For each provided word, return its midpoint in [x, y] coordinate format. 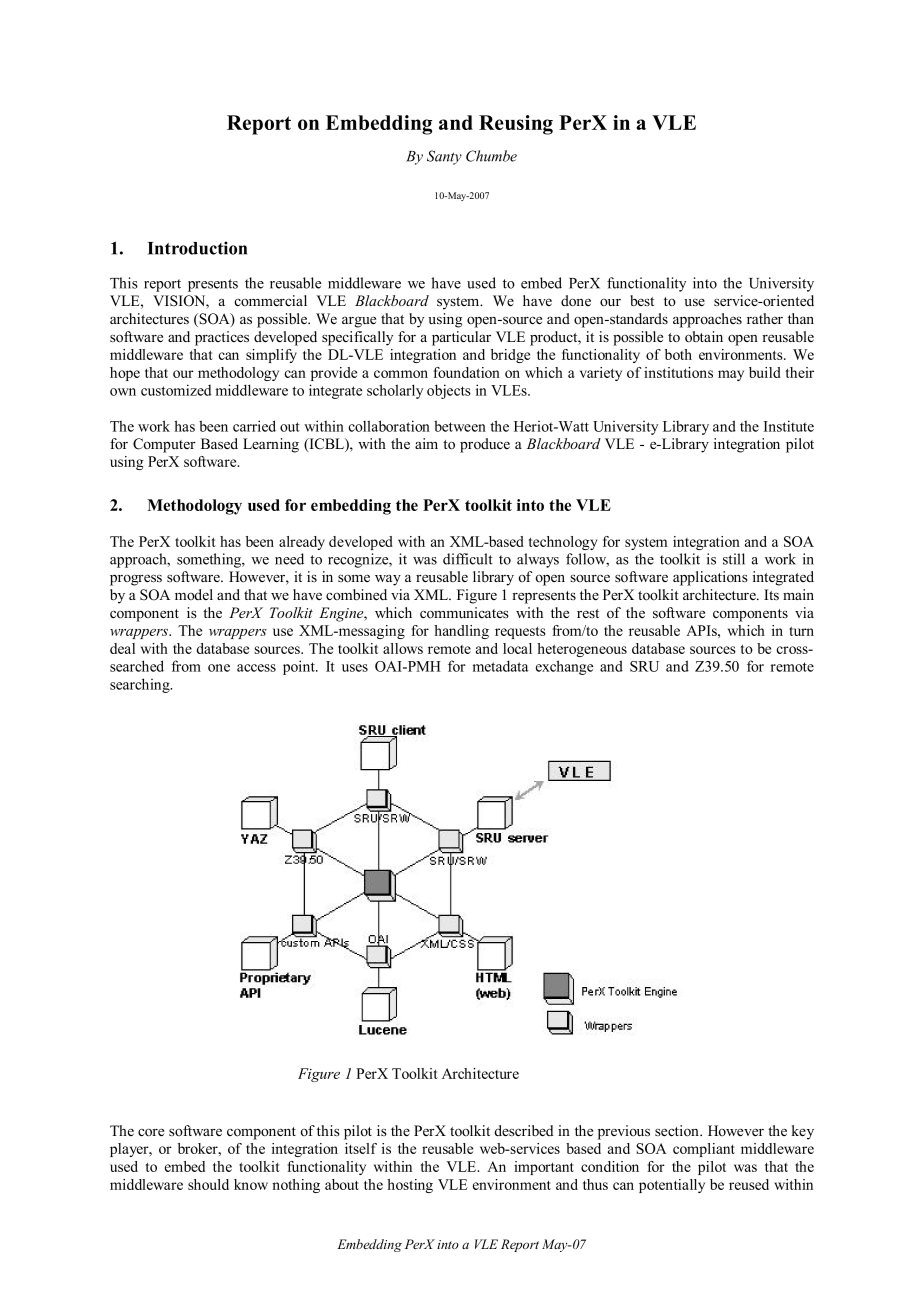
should [208, 1184]
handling [461, 632]
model [194, 594]
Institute [789, 426]
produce [485, 445]
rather [765, 318]
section [678, 1131]
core [151, 1132]
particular [461, 338]
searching [141, 685]
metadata [501, 666]
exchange [564, 667]
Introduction [197, 248]
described [524, 1130]
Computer [164, 445]
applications [710, 578]
